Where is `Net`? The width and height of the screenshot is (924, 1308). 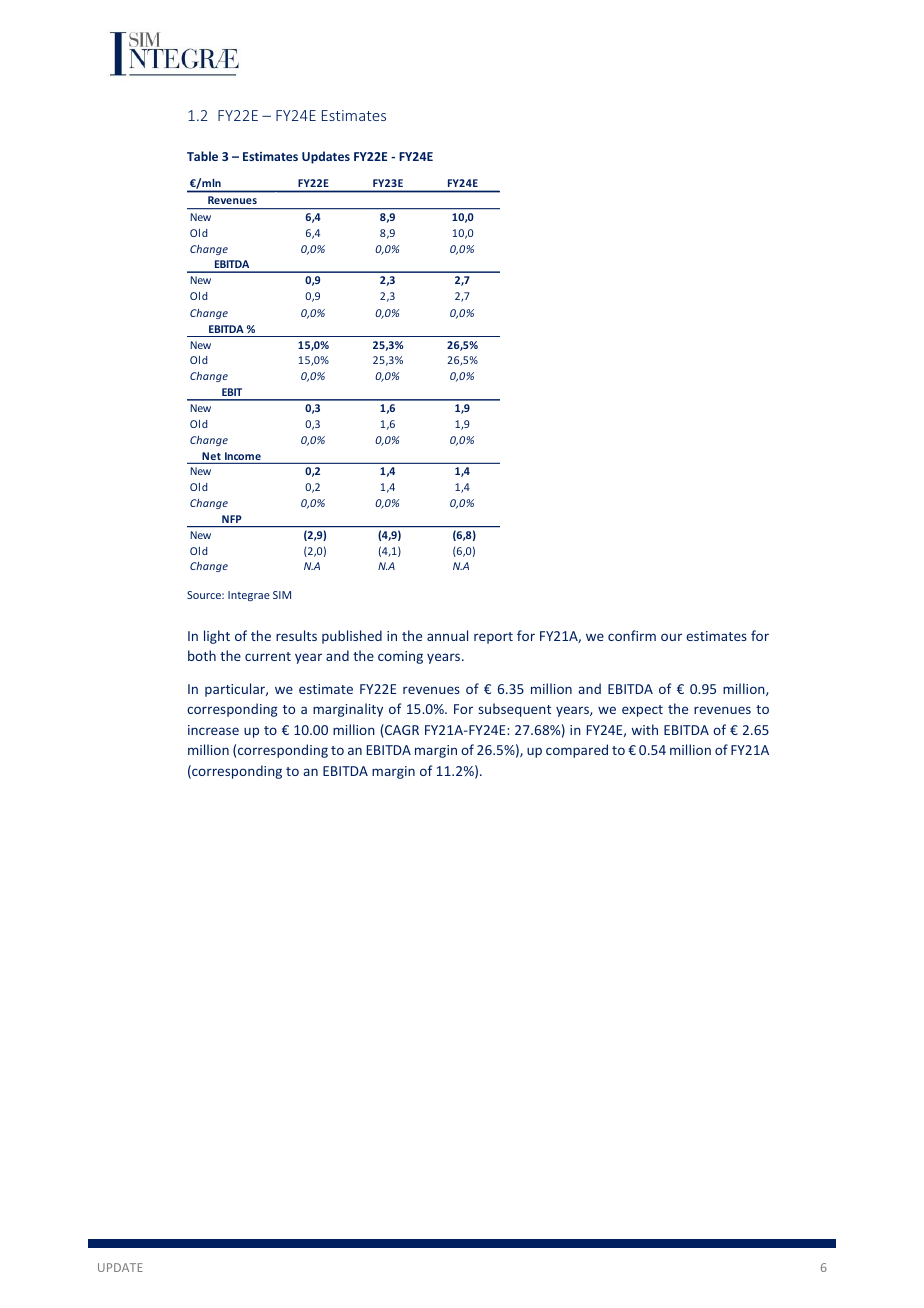
Net is located at coordinates (211, 457).
